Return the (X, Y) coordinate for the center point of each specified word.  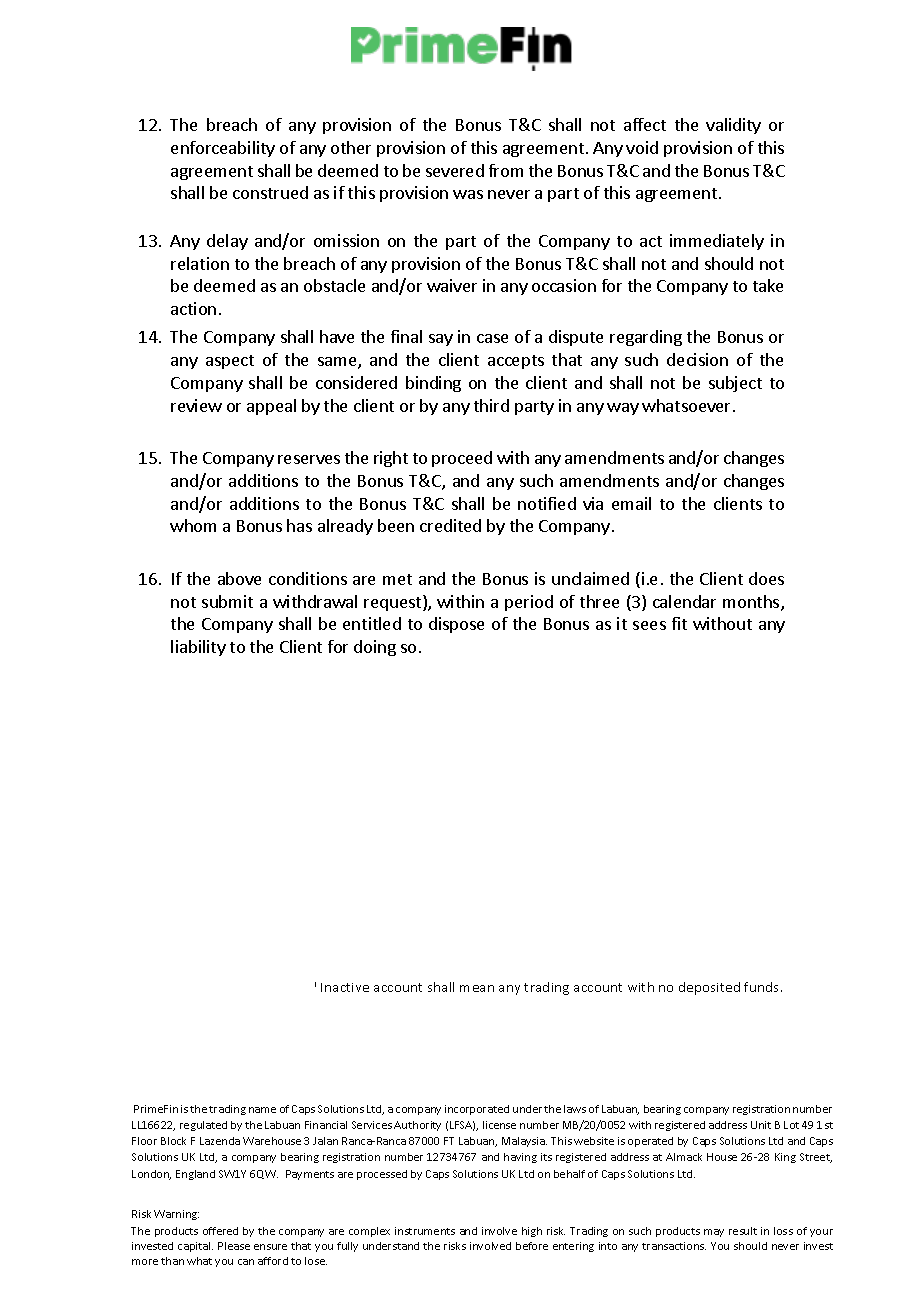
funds (763, 987)
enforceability (223, 149)
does (766, 578)
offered (220, 1231)
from (506, 170)
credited (450, 525)
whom (193, 525)
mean (477, 988)
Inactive (345, 987)
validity (733, 126)
